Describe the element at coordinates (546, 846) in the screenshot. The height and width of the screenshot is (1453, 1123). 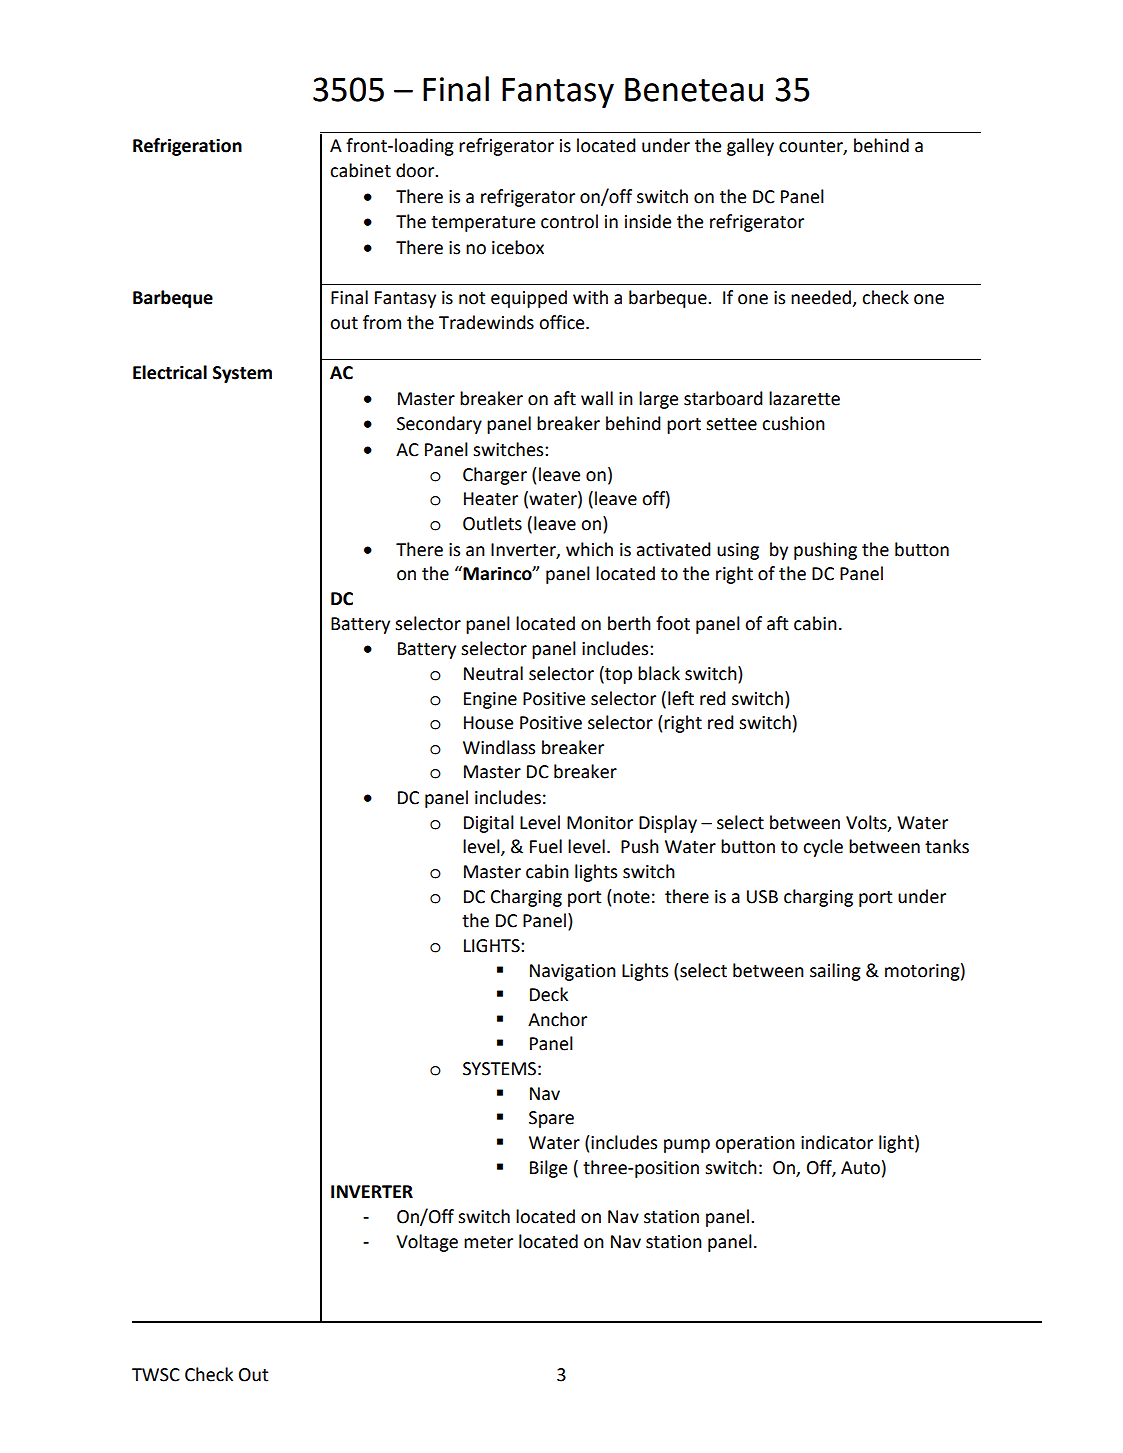
I see `Fuel` at that location.
